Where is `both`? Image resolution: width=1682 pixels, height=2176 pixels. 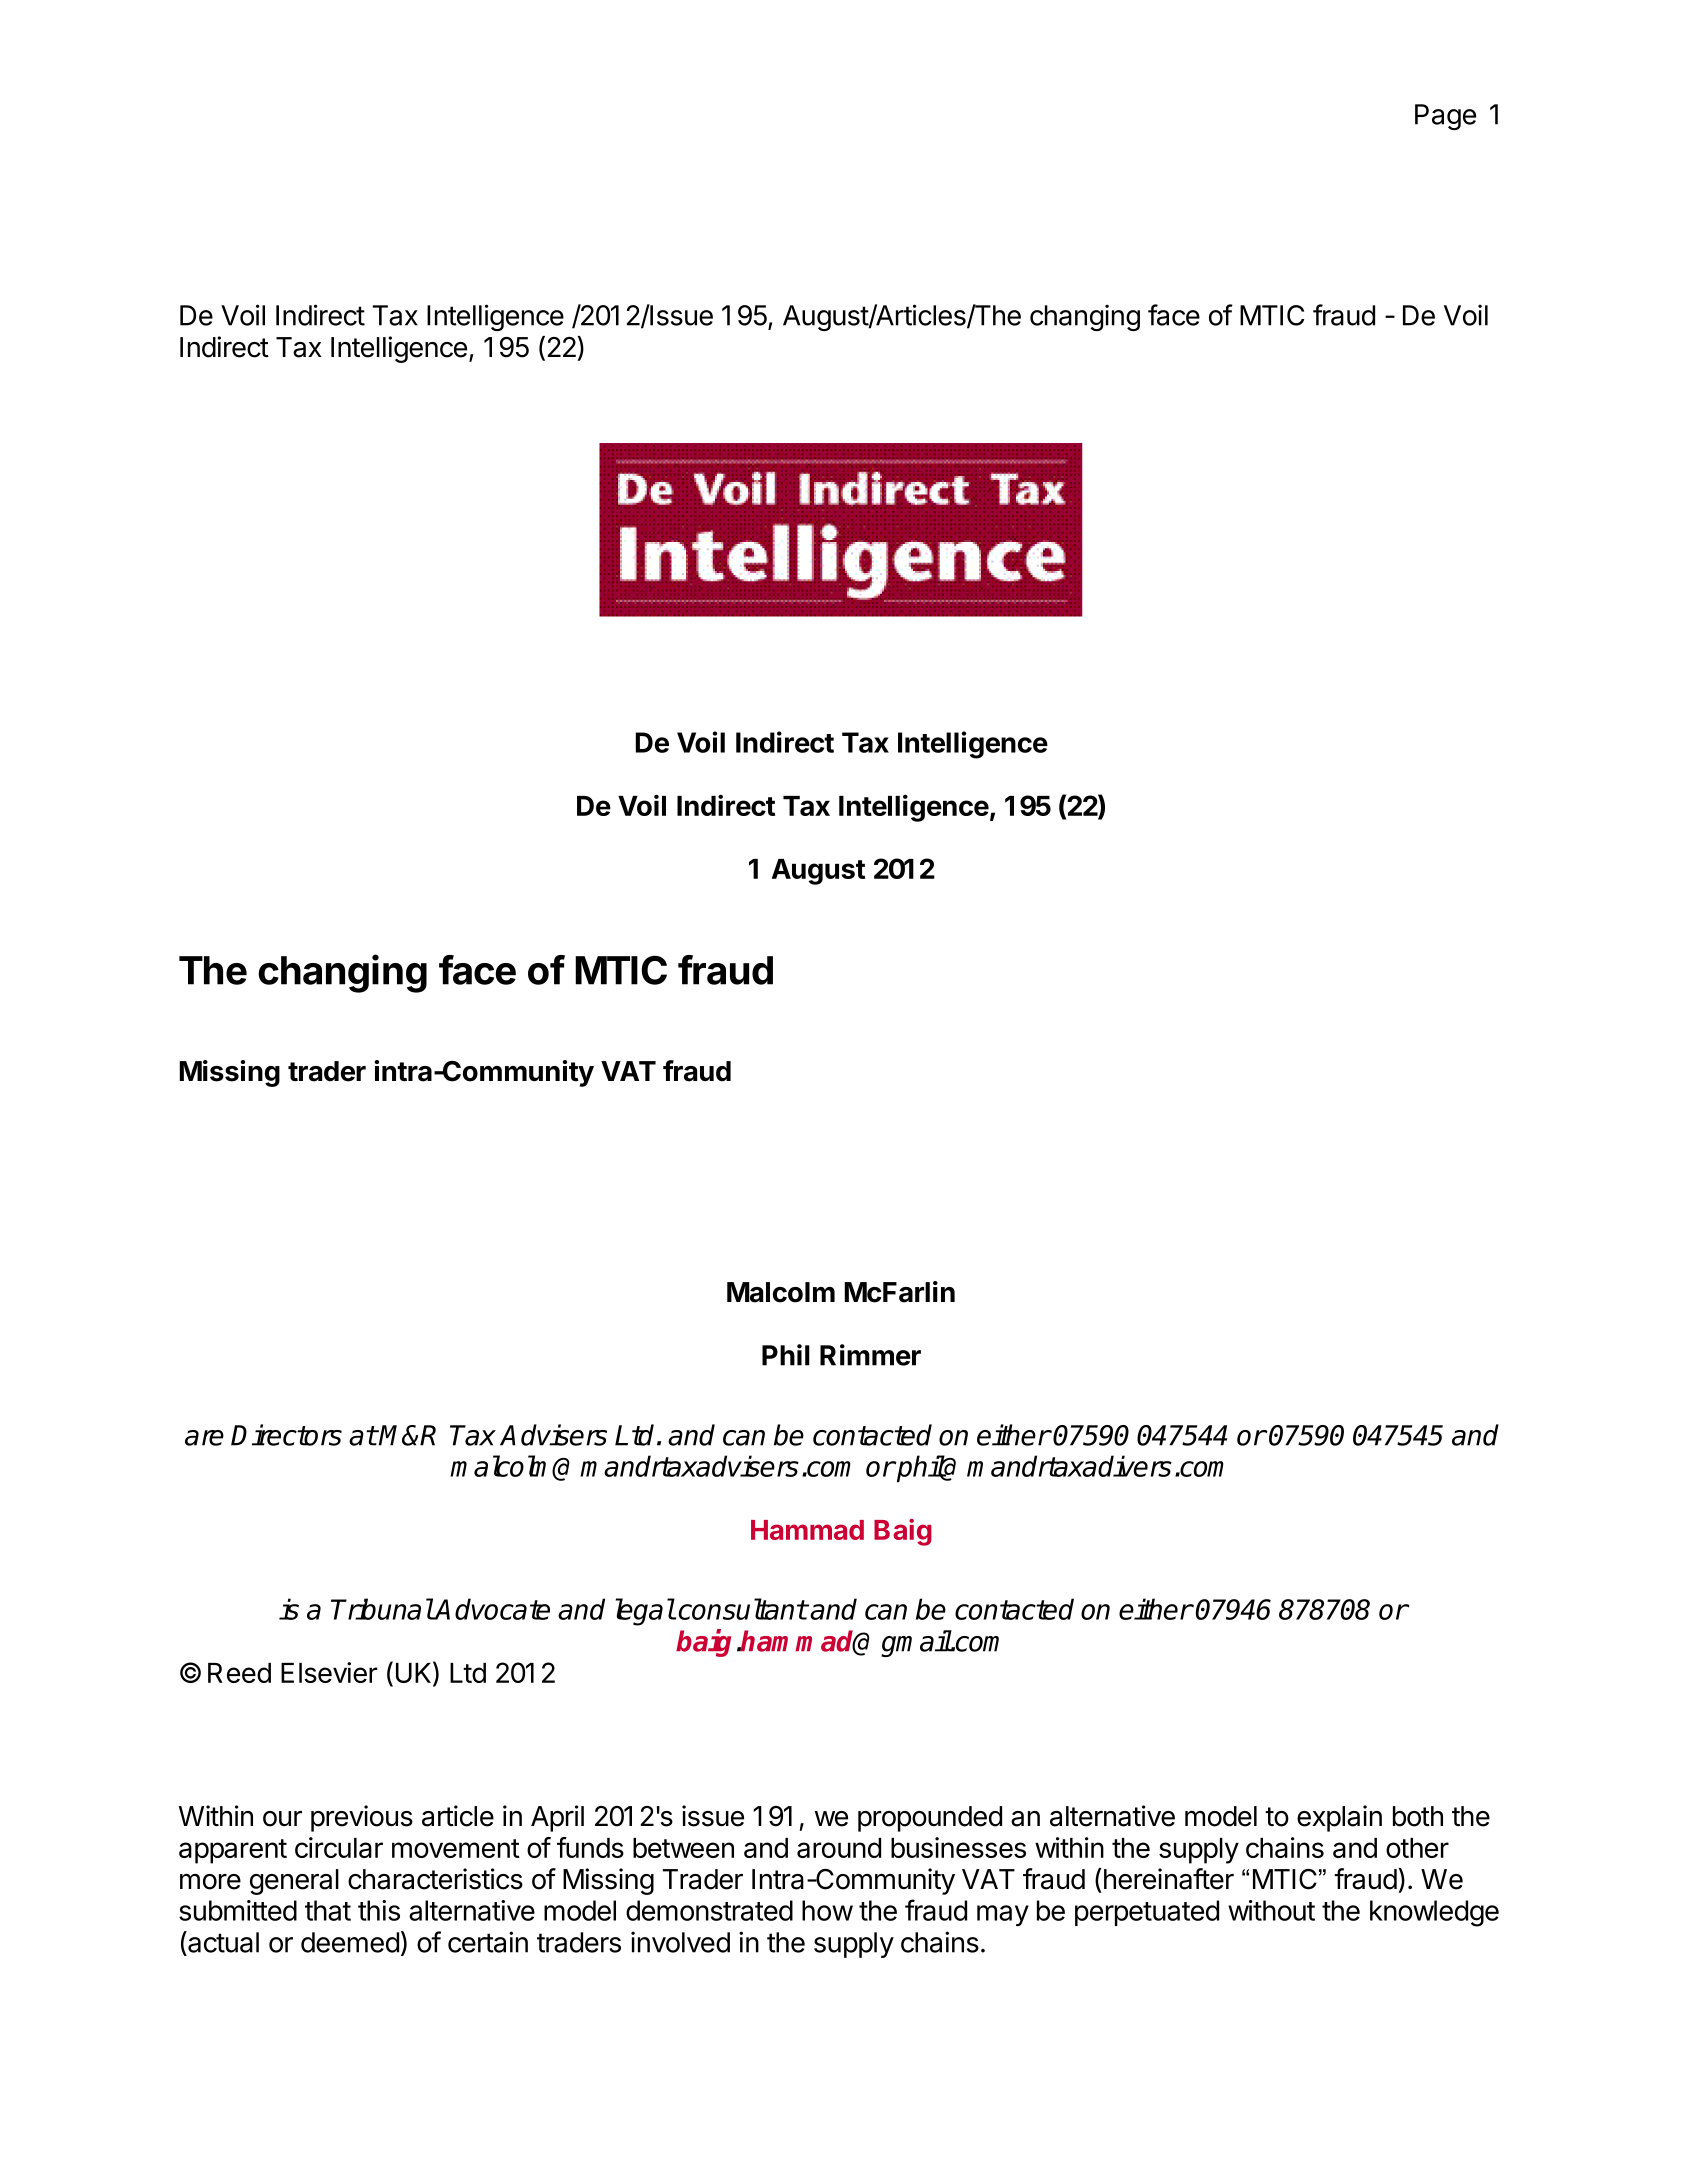 both is located at coordinates (1418, 1816).
